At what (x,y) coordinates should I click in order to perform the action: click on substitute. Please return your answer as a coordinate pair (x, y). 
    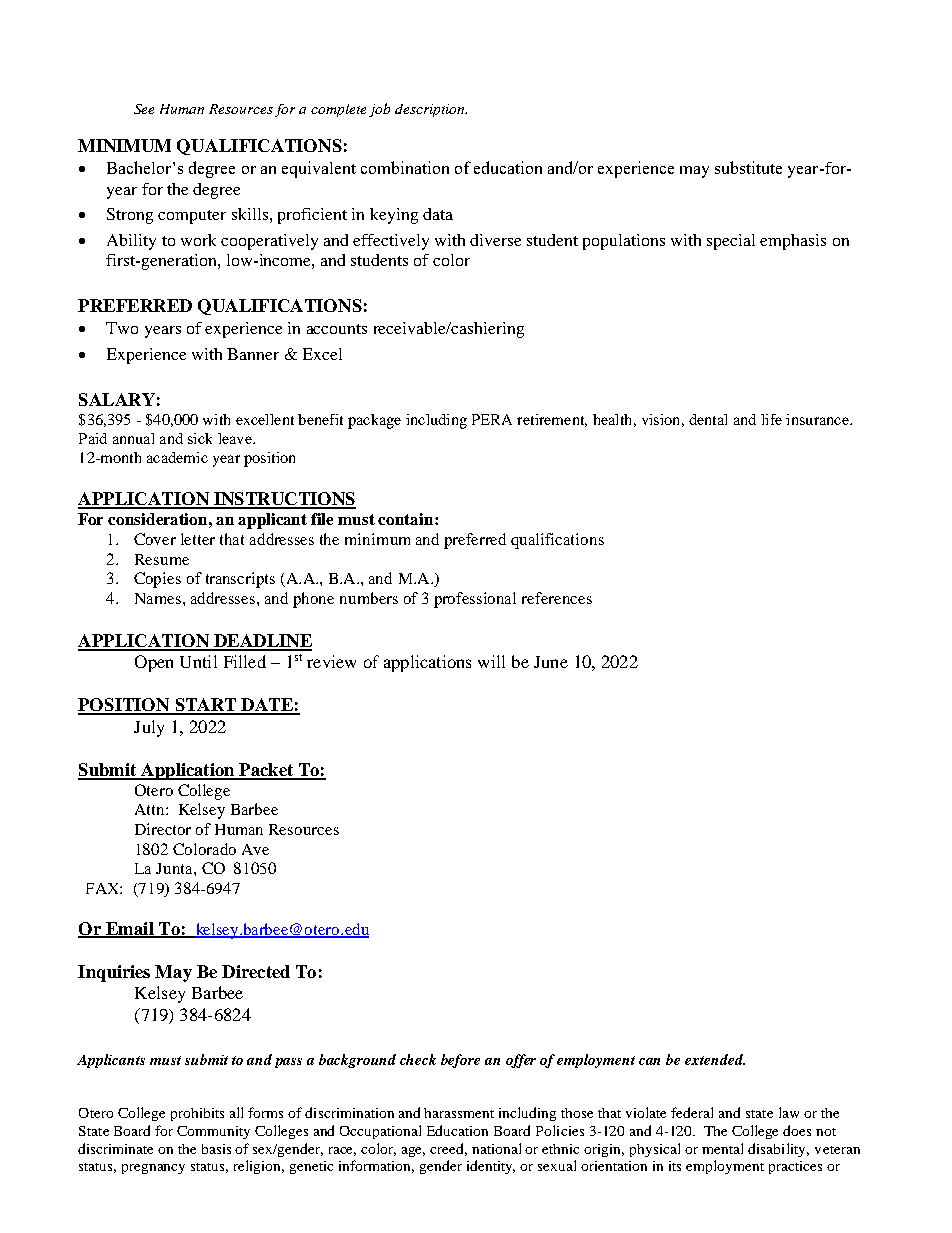
    Looking at the image, I should click on (748, 167).
